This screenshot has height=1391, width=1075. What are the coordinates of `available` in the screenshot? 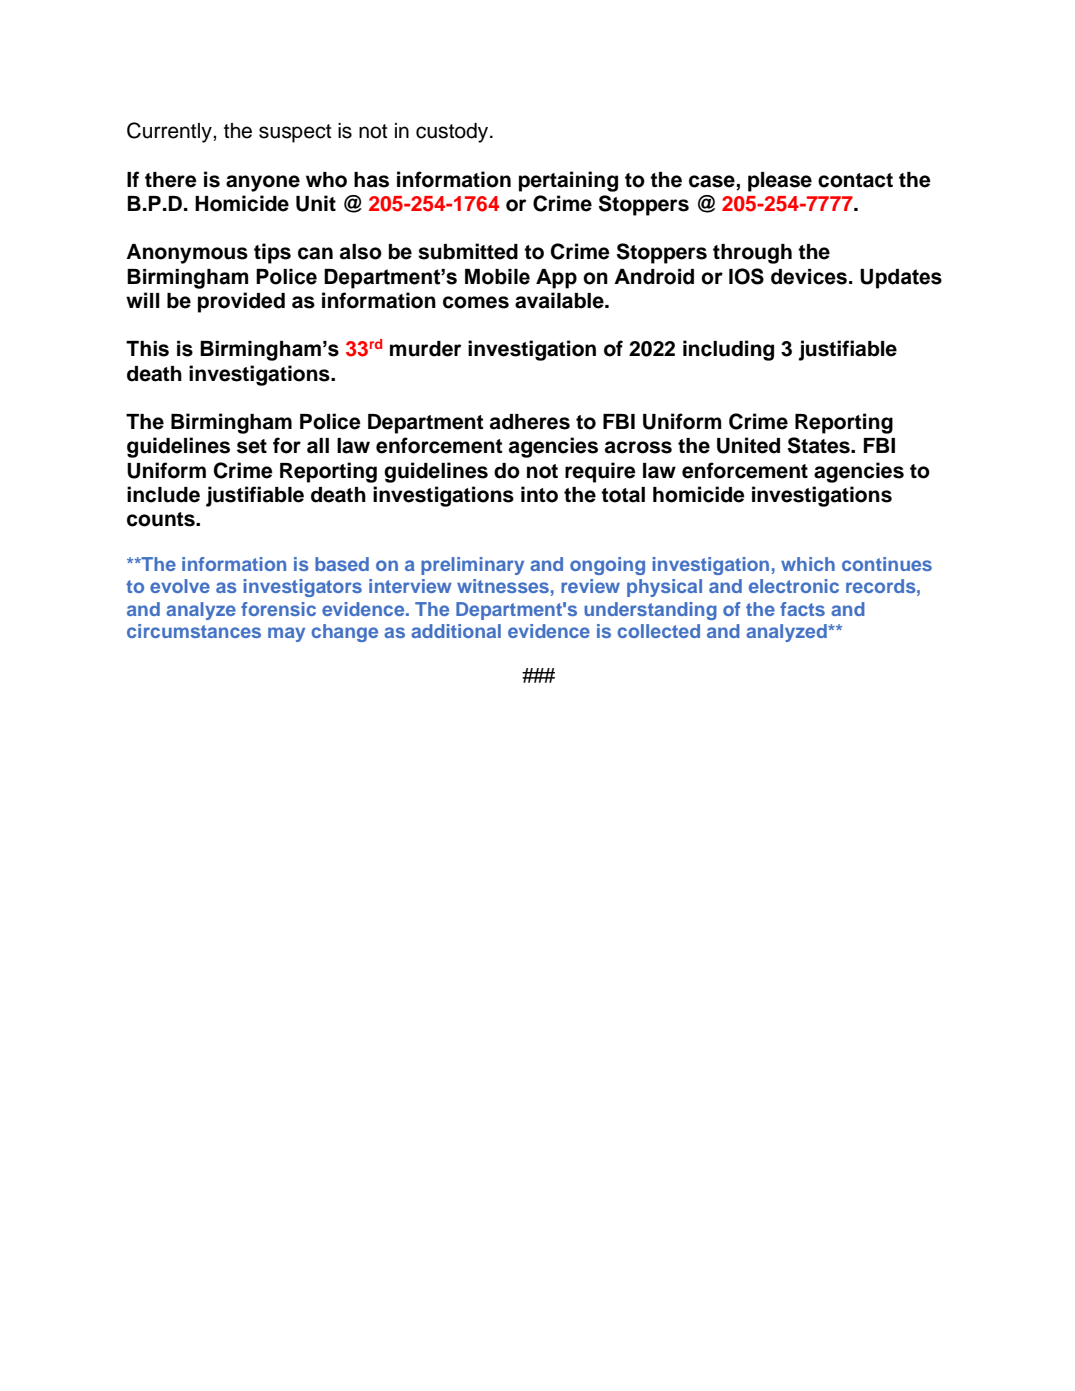 It's located at (560, 300).
